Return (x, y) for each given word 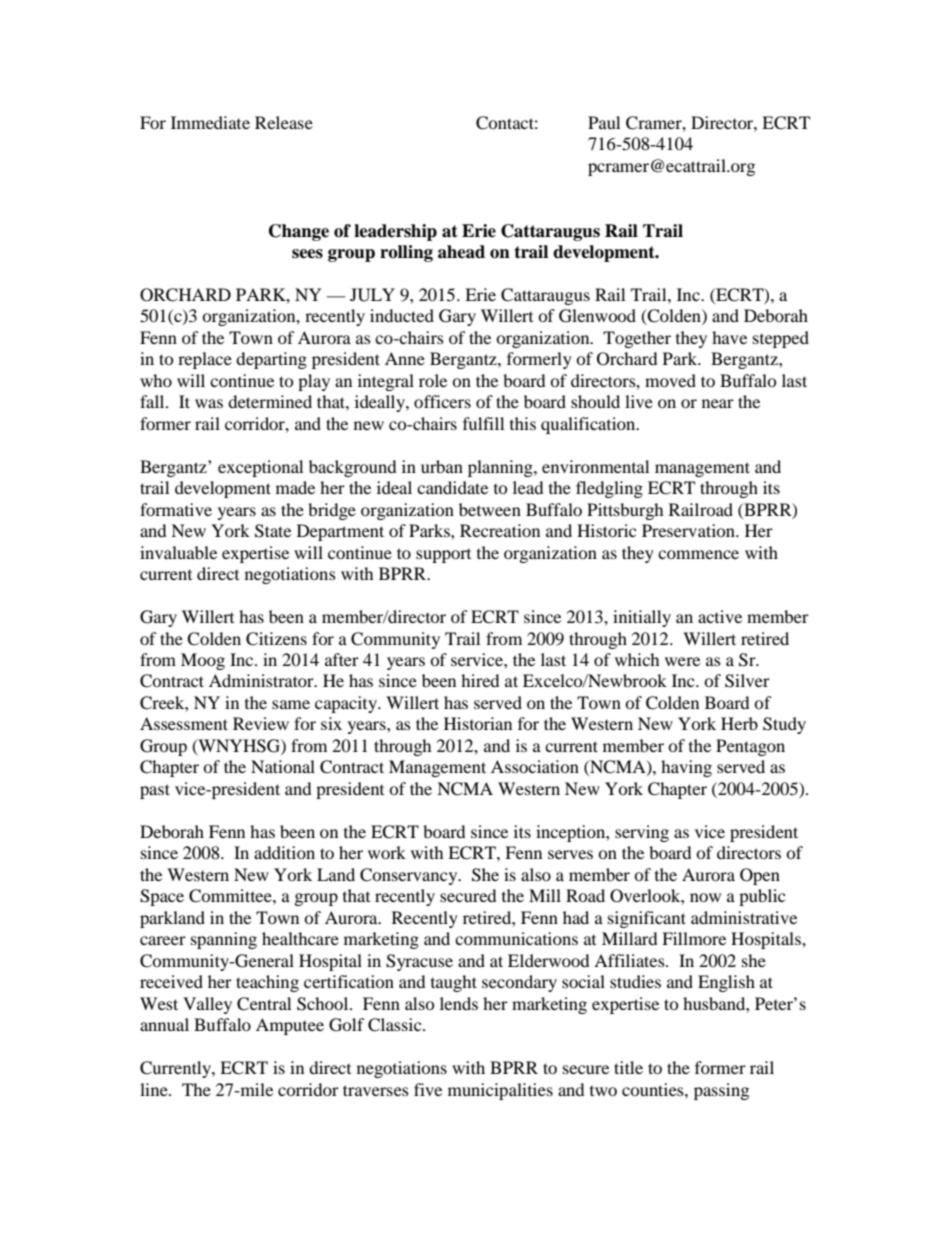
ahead (461, 252)
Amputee (290, 1026)
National (283, 766)
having (686, 768)
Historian (478, 723)
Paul (604, 122)
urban (442, 466)
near (718, 403)
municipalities (500, 1091)
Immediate (210, 122)
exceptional (260, 468)
